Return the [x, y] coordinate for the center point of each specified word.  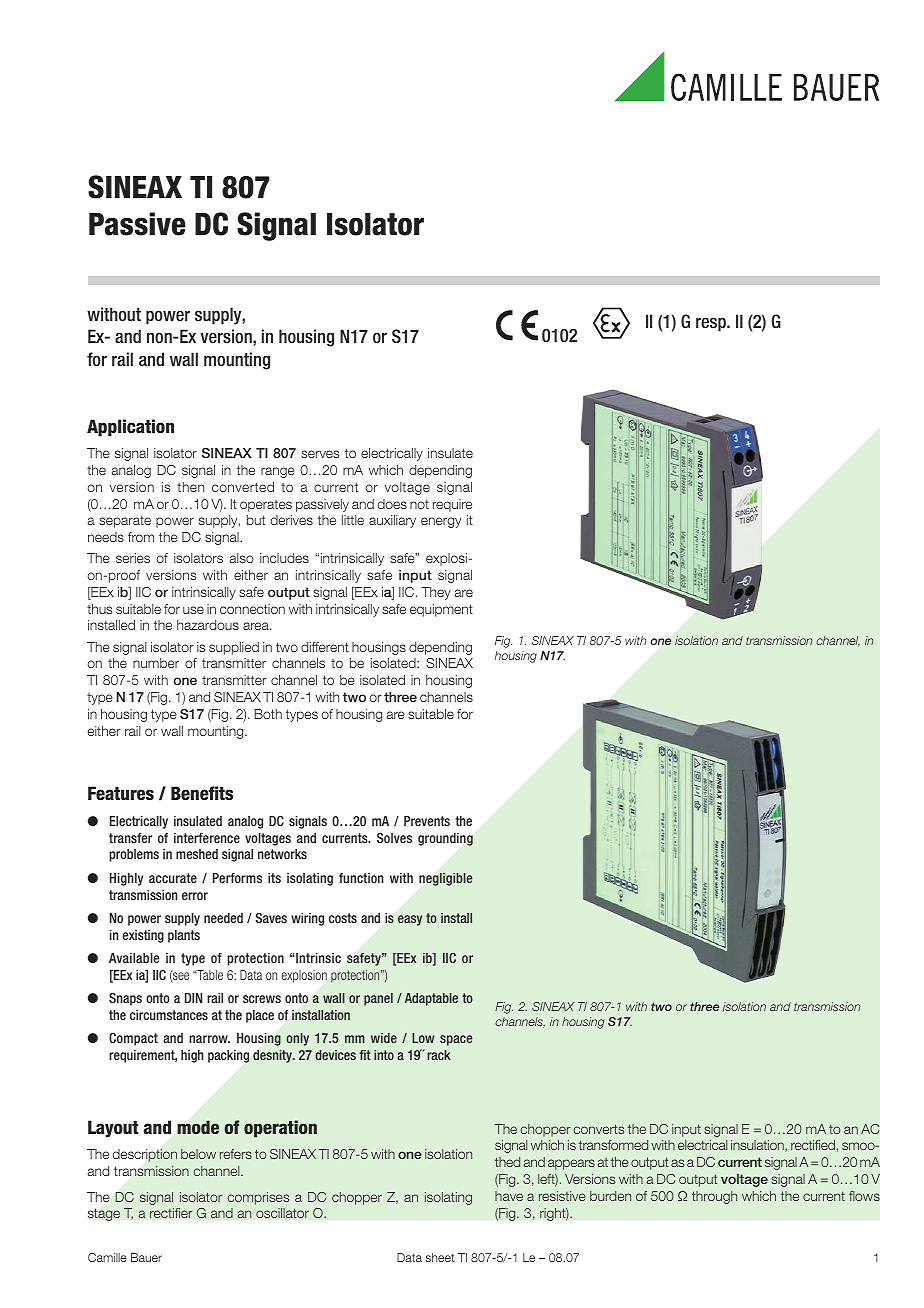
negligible [445, 879]
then [190, 487]
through [714, 1197]
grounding [445, 839]
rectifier [171, 1213]
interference [207, 838]
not [419, 504]
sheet [439, 1257]
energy [441, 522]
